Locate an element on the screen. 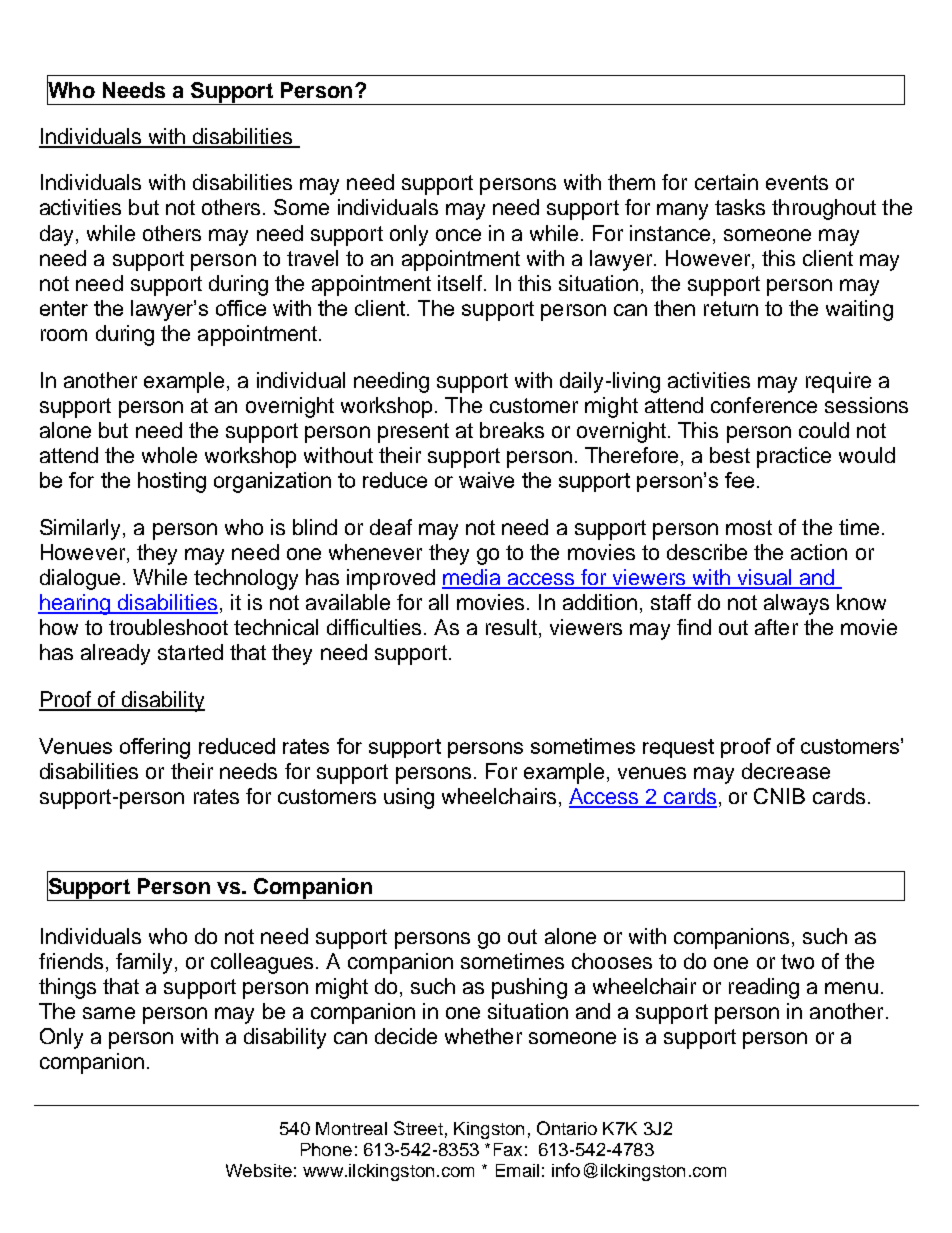 This screenshot has height=1233, width=952. after is located at coordinates (776, 627).
